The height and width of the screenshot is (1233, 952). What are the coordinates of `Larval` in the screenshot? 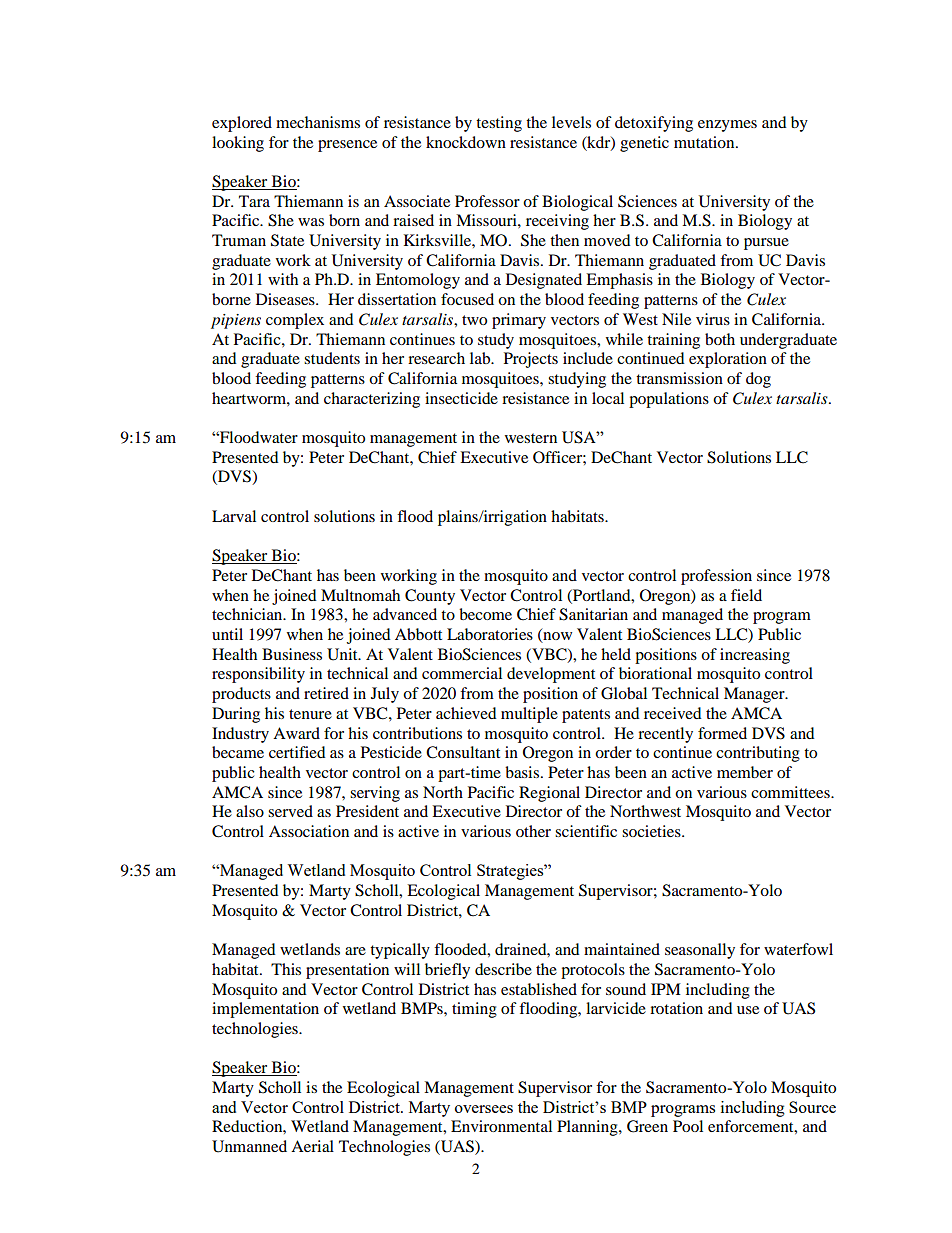 It's located at (234, 516).
